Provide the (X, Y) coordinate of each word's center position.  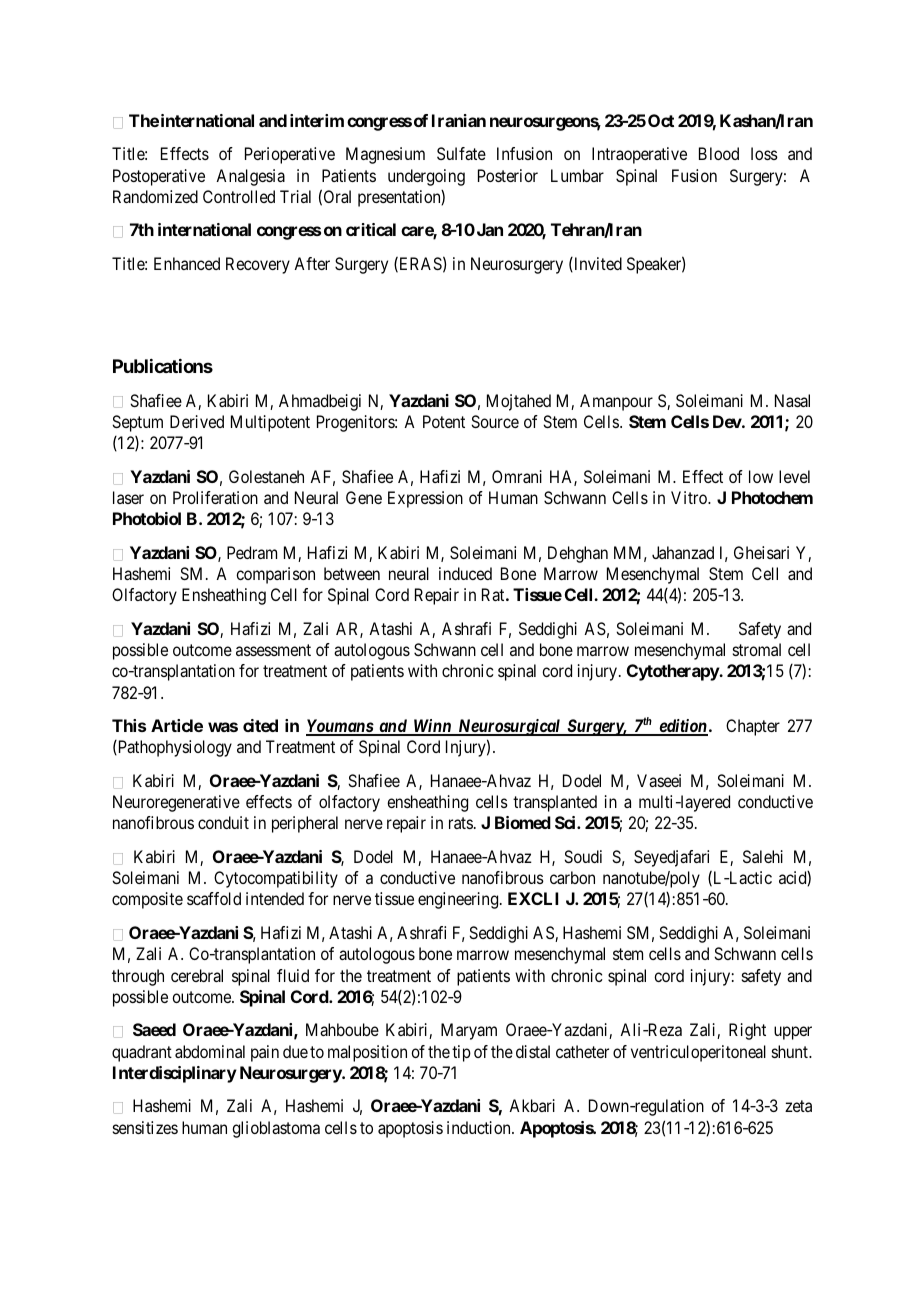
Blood (719, 153)
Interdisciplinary (175, 1074)
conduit (223, 822)
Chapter (753, 727)
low (761, 476)
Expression (425, 499)
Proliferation (215, 497)
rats (461, 823)
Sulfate (461, 153)
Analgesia (250, 177)
